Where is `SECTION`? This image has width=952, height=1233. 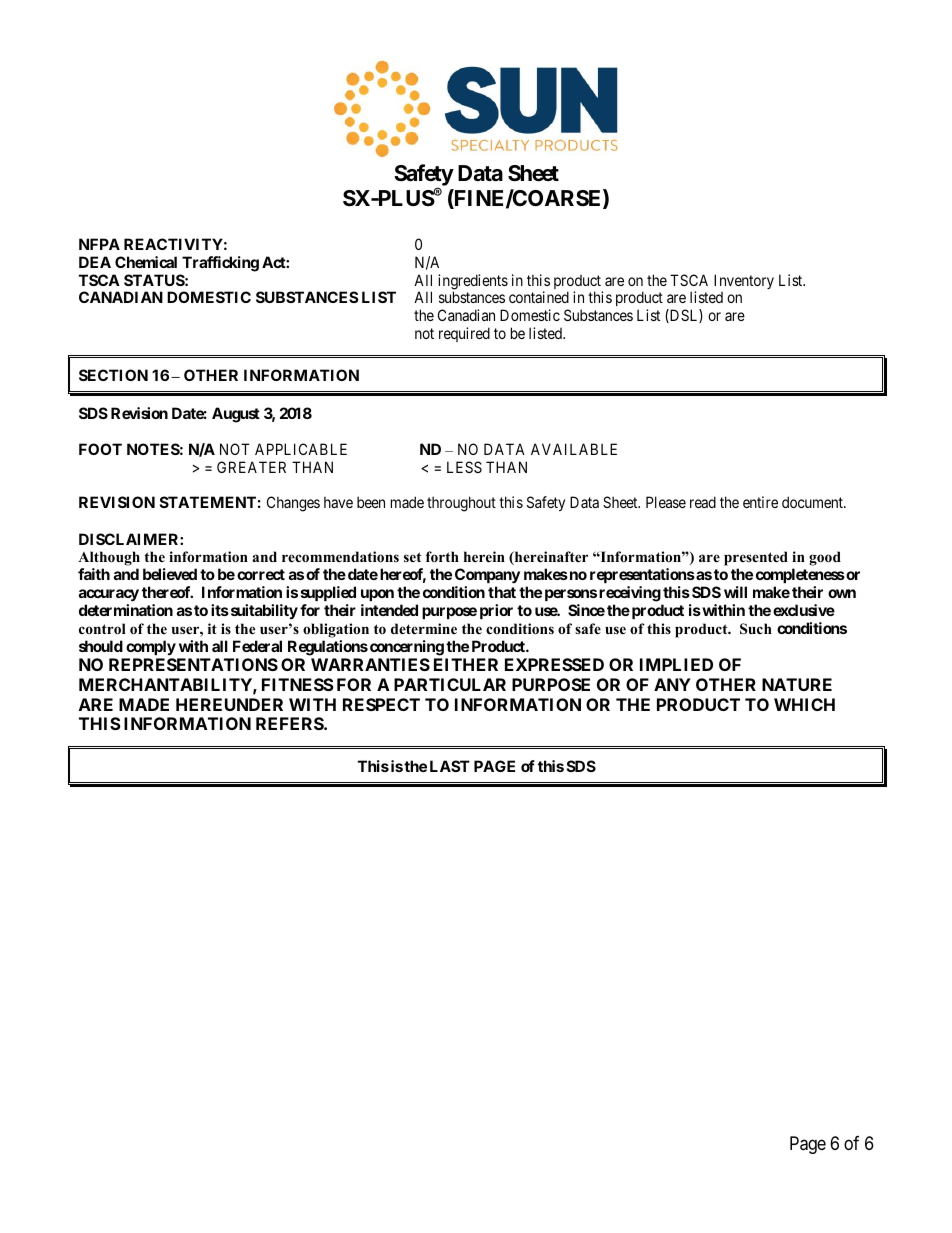
SECTION is located at coordinates (113, 375).
